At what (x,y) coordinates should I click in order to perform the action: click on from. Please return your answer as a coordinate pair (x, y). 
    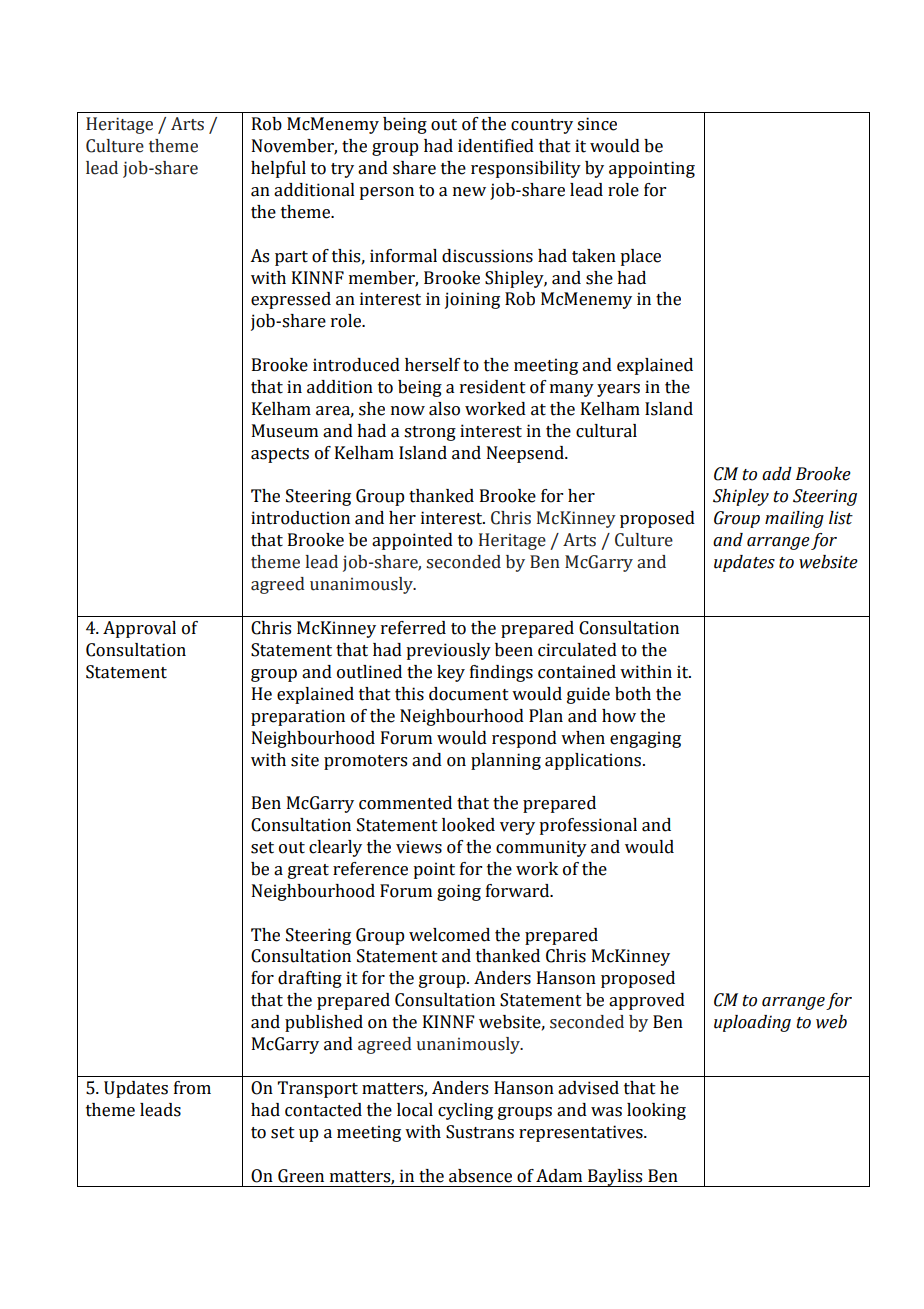
    Looking at the image, I should click on (192, 1088).
